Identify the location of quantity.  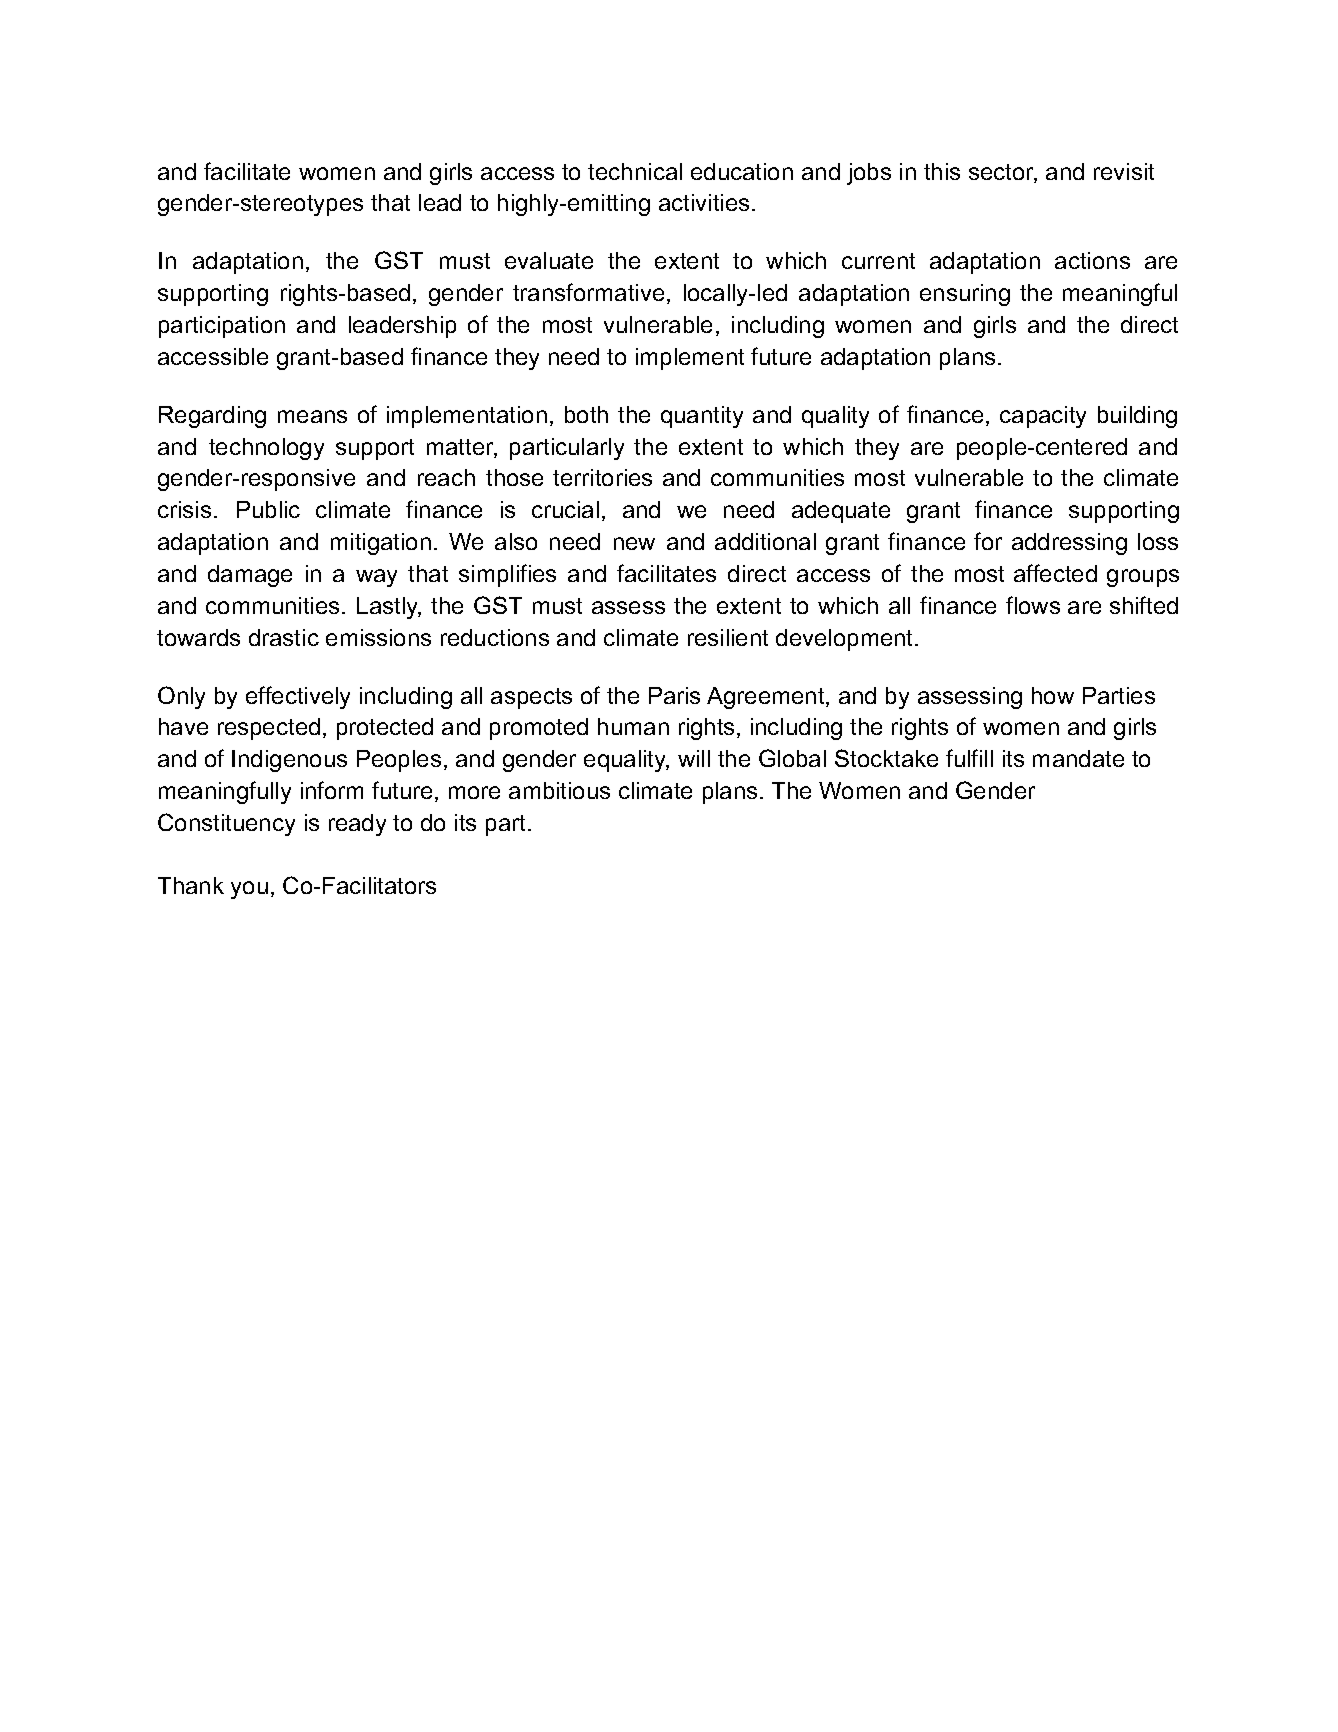
(702, 417).
